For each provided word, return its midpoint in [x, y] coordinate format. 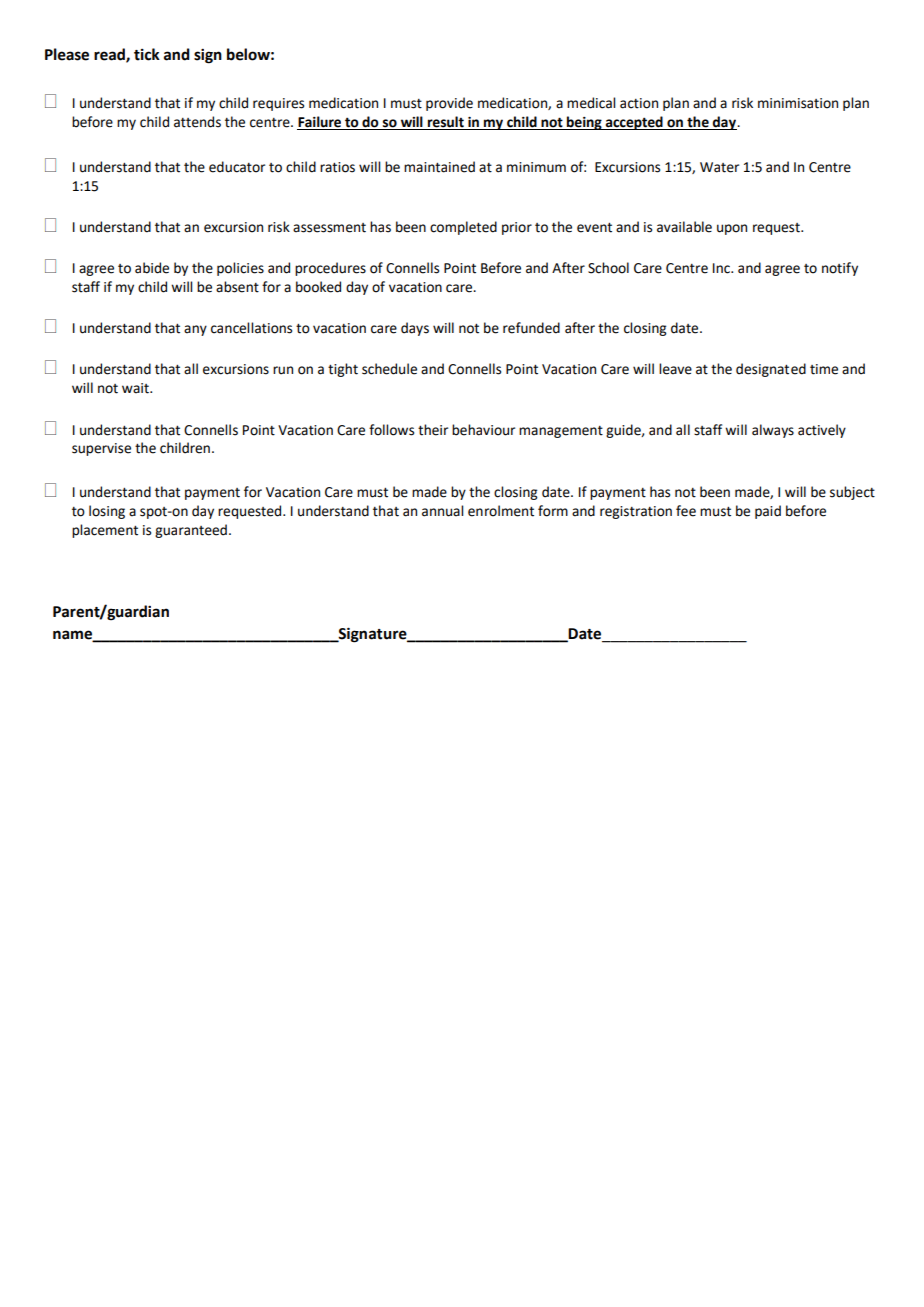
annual [442, 511]
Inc [723, 268]
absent [237, 287]
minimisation [798, 103]
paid [768, 512]
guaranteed [191, 531]
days [415, 329]
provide [449, 104]
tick [147, 54]
